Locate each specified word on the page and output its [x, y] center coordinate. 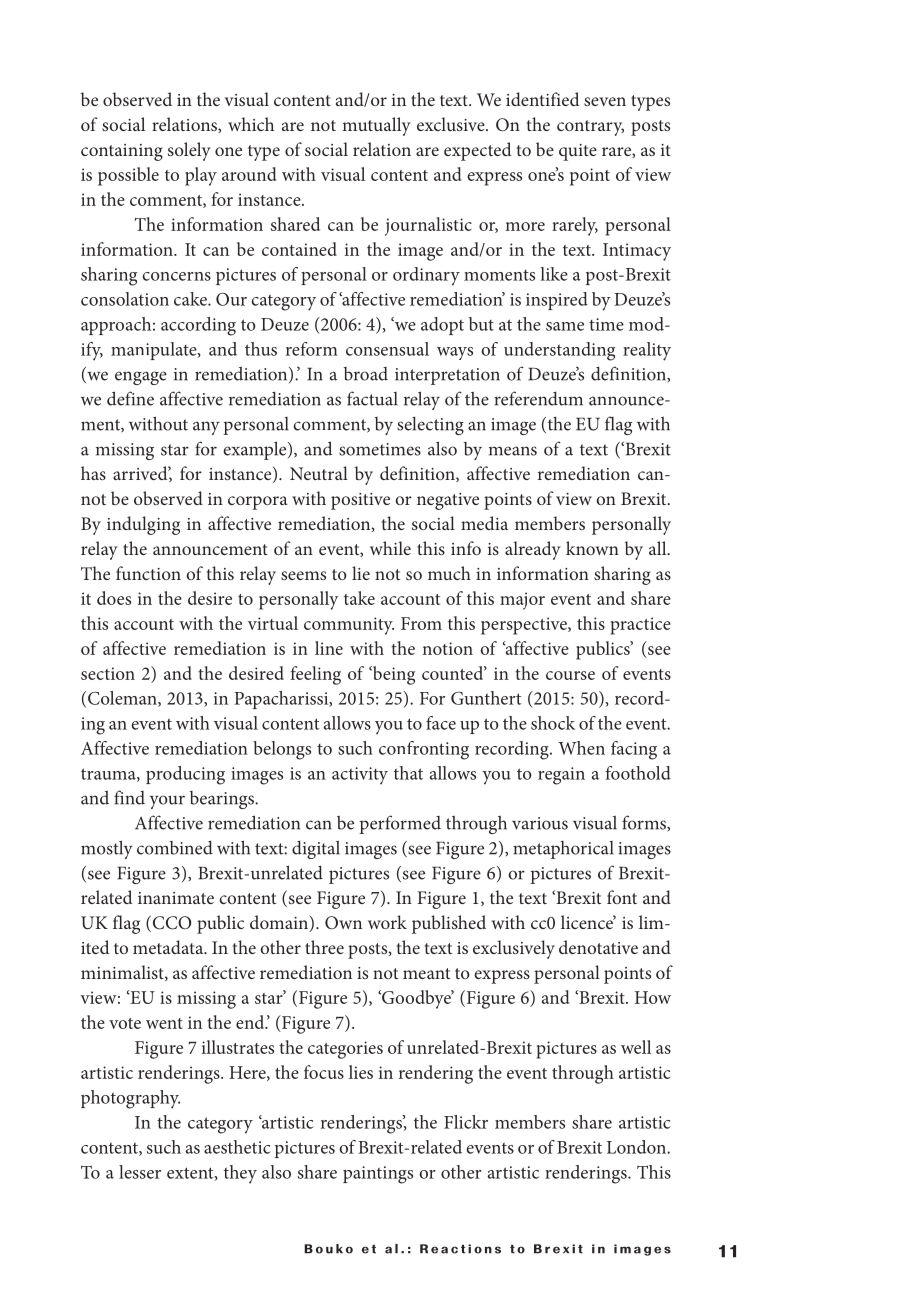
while [390, 548]
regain [561, 776]
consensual [387, 349]
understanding [559, 351]
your [167, 802]
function [148, 573]
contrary [590, 128]
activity [360, 776]
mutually [376, 126]
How [653, 997]
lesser [140, 1172]
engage [141, 378]
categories [345, 1050]
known [592, 548]
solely [189, 151]
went [164, 1023]
